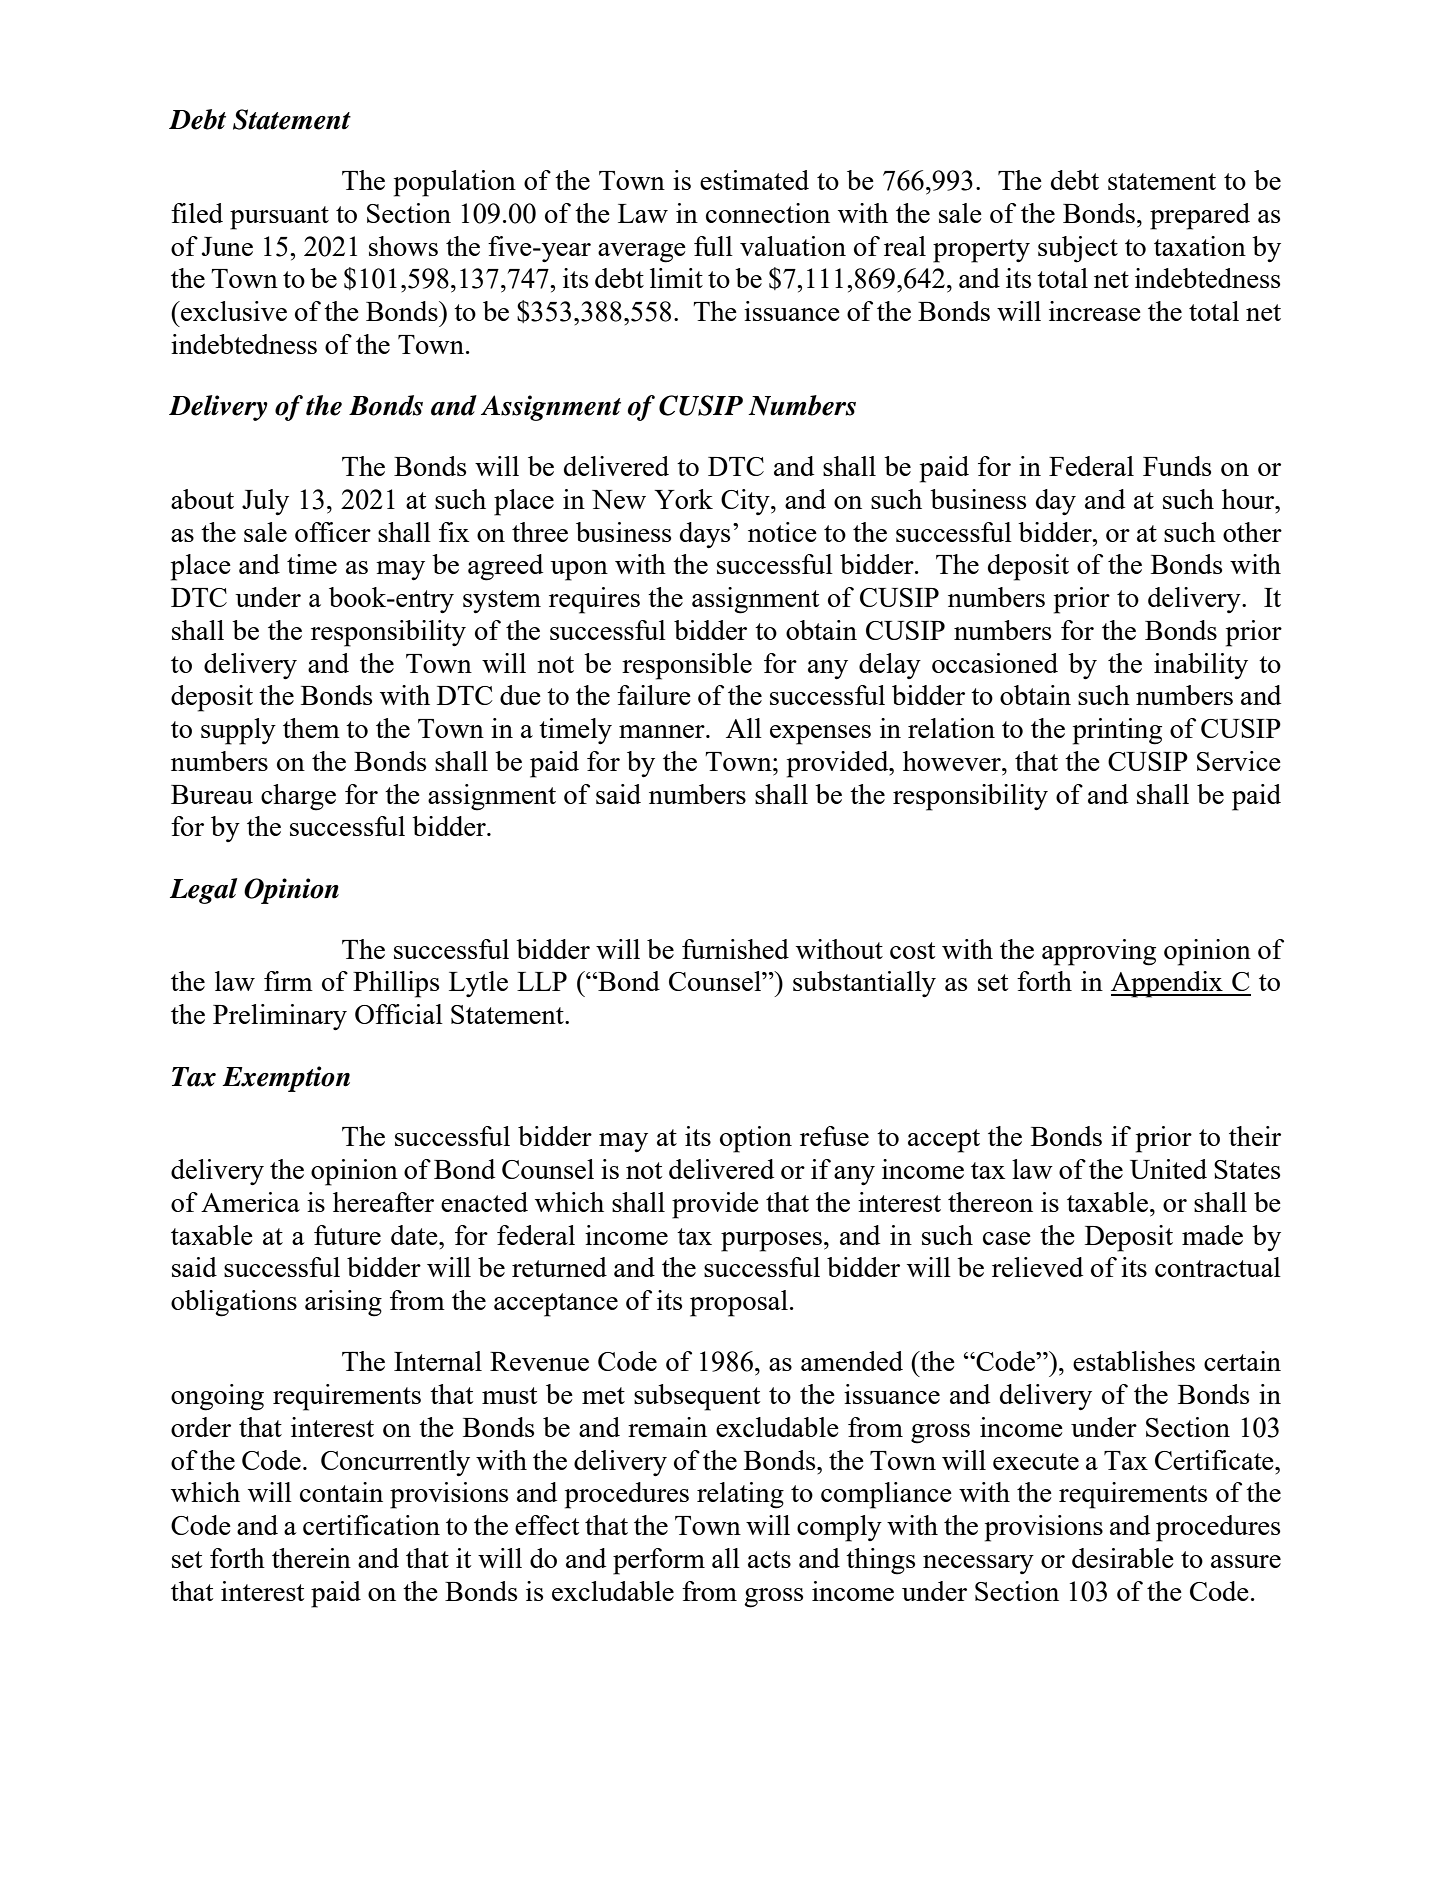 The height and width of the screenshot is (1879, 1452). Describe the element at coordinates (1078, 249) in the screenshot. I see `subject` at that location.
